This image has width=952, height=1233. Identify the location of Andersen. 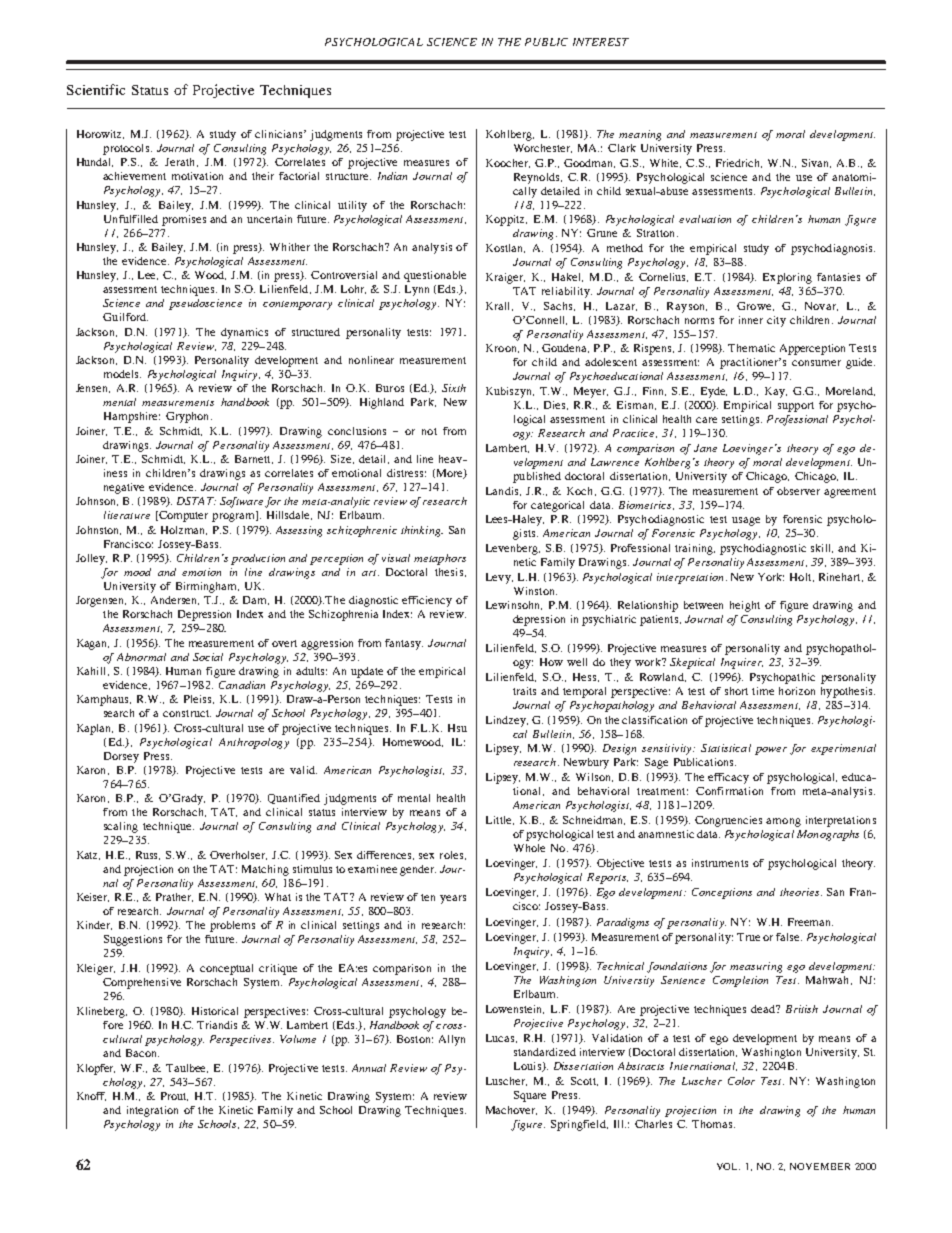
(175, 600).
